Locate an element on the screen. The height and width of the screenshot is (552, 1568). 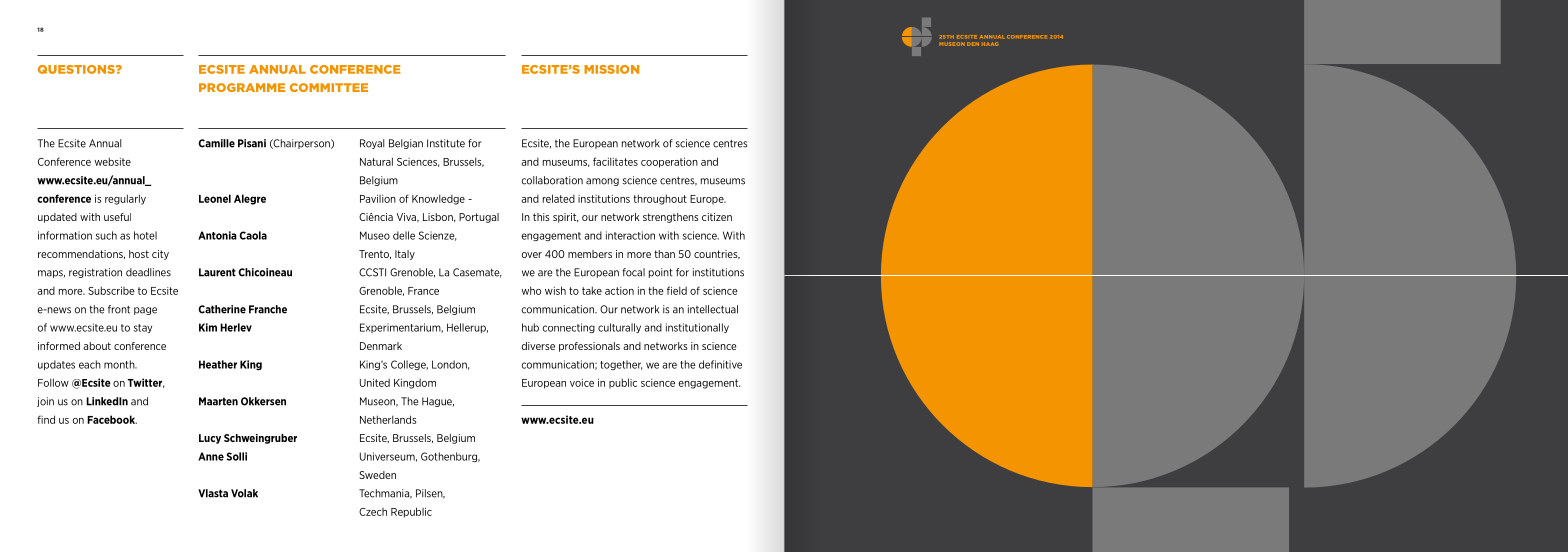
Sweden is located at coordinates (377, 475).
